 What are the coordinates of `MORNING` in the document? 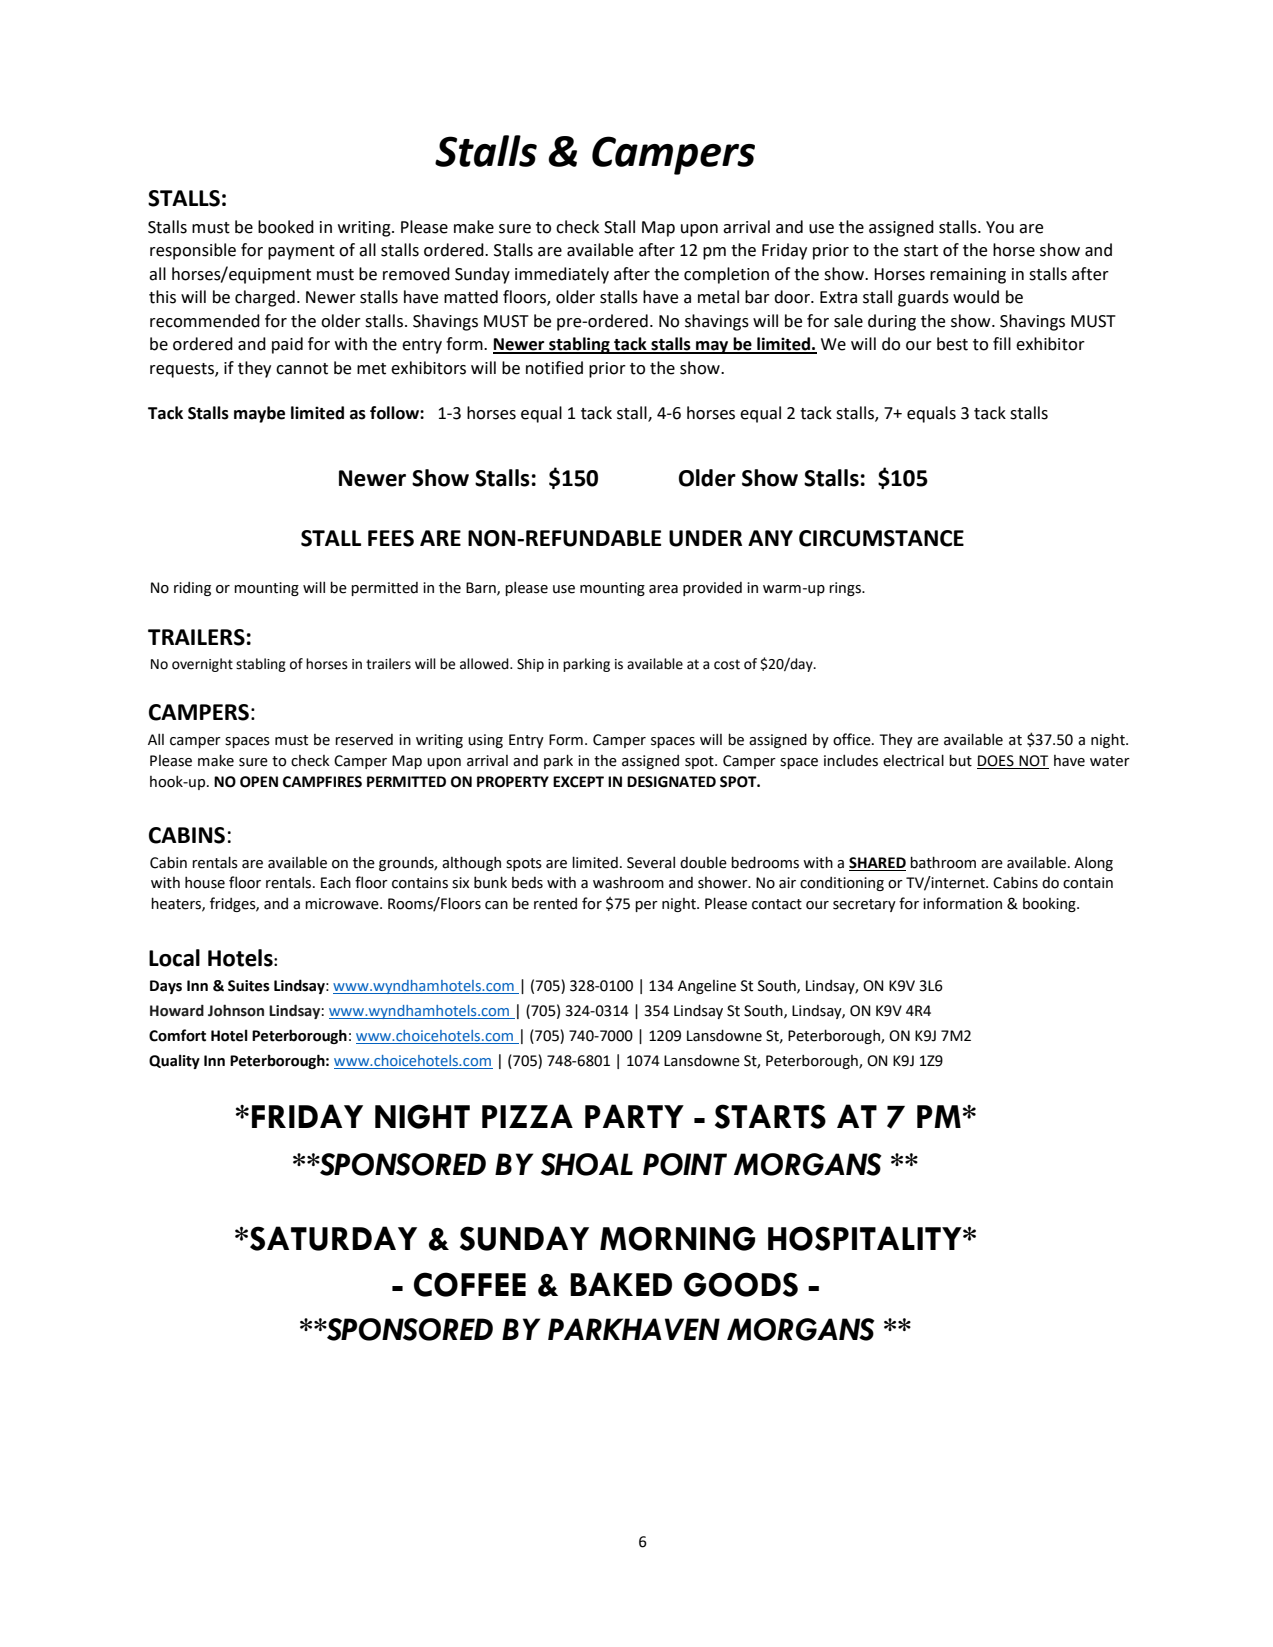 It's located at (677, 1238).
